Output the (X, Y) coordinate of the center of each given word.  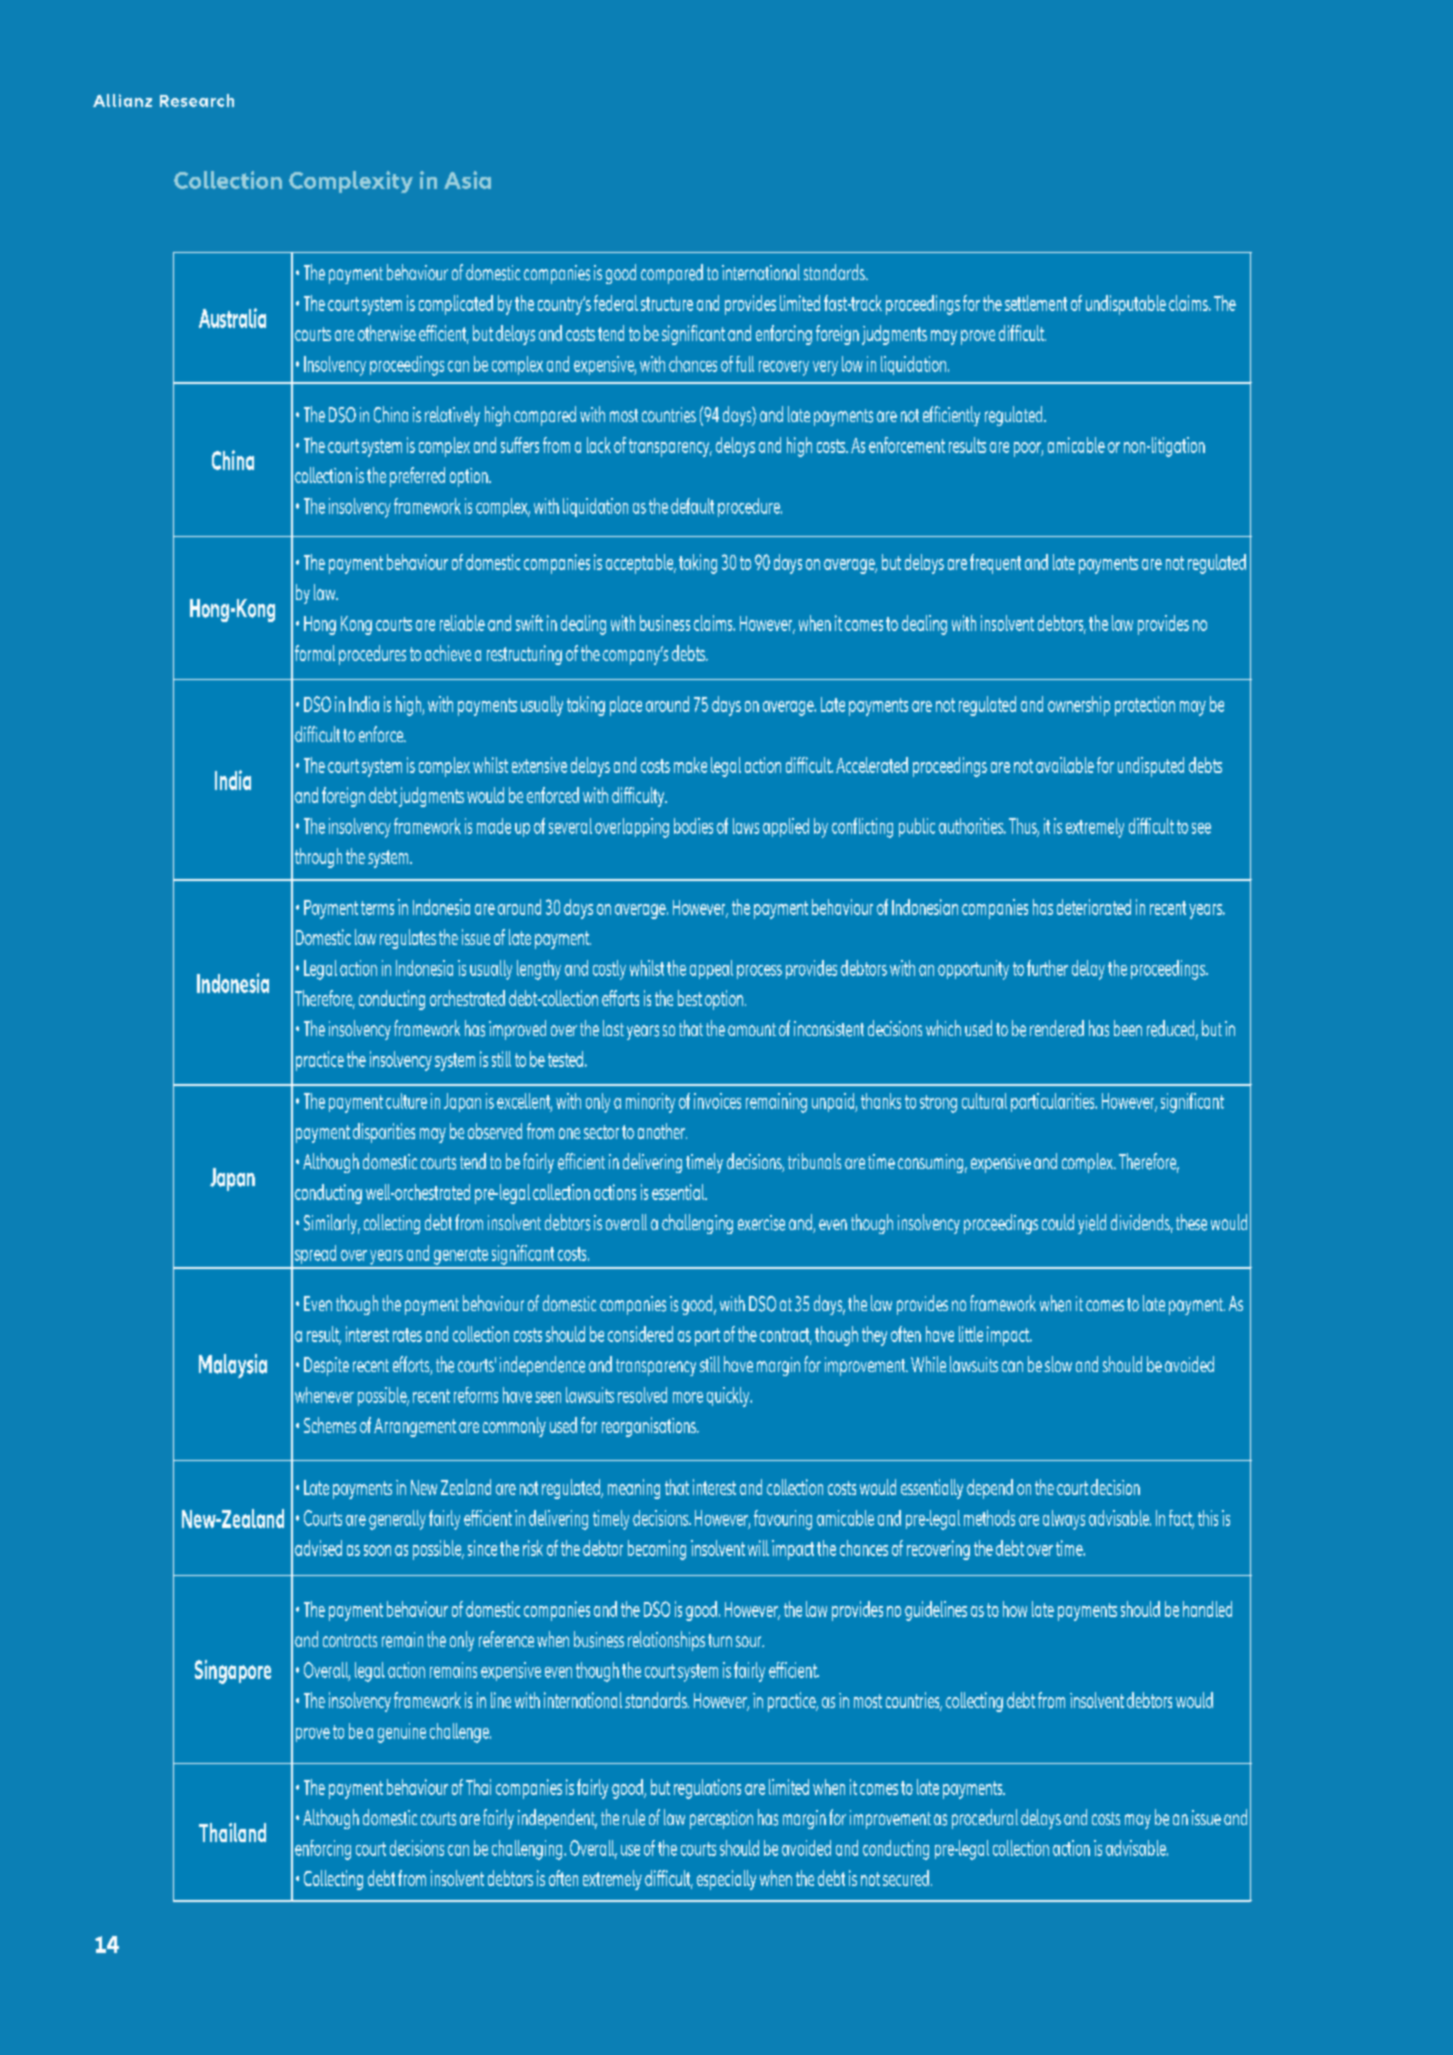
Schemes (330, 1425)
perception (721, 1819)
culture (406, 1101)
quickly (729, 1397)
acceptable (641, 564)
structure (667, 304)
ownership (1079, 706)
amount (752, 1029)
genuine (402, 1733)
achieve (448, 653)
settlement (1036, 303)
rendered (1057, 1028)
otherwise (387, 333)
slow (1058, 1364)
